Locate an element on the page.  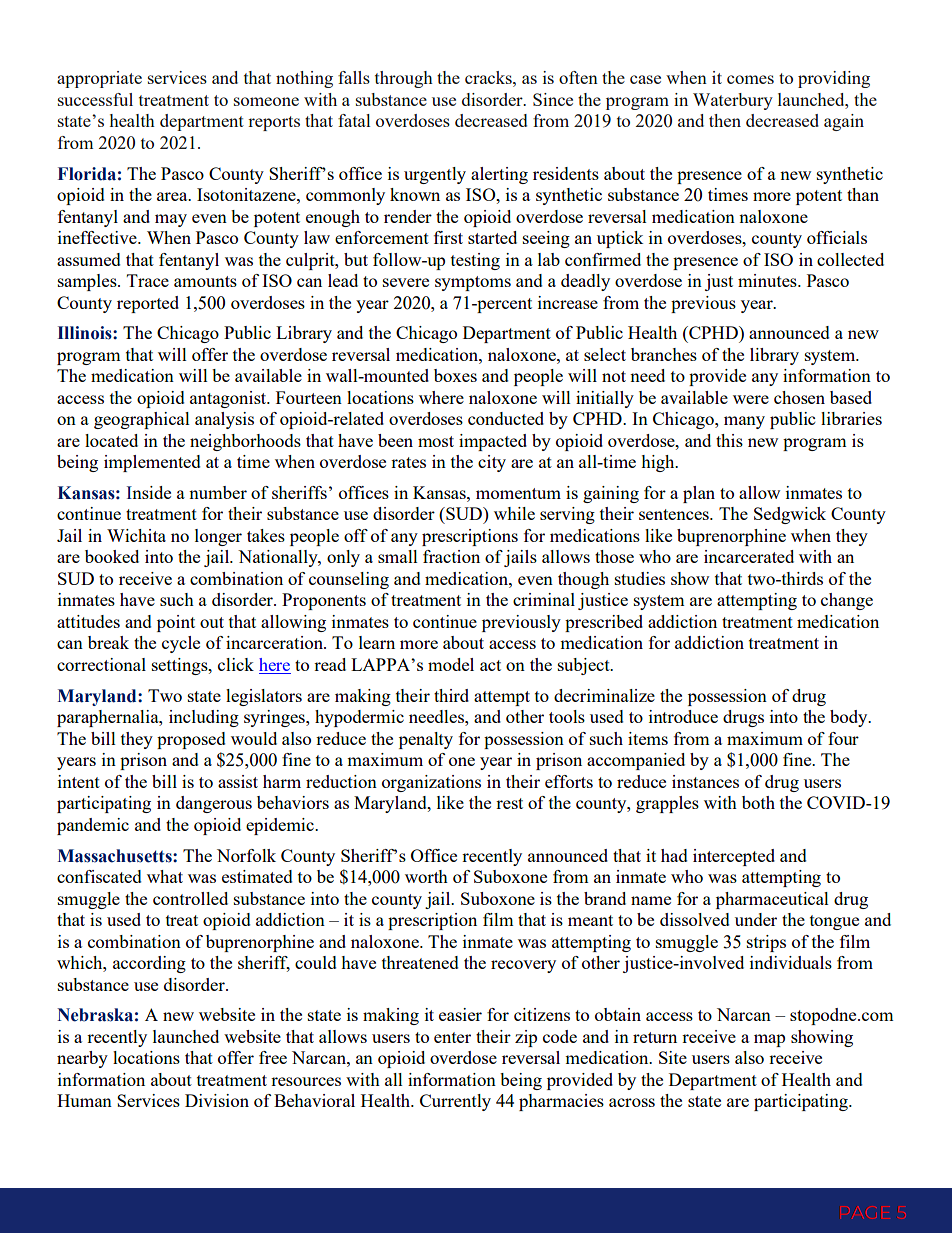
map is located at coordinates (769, 1040).
